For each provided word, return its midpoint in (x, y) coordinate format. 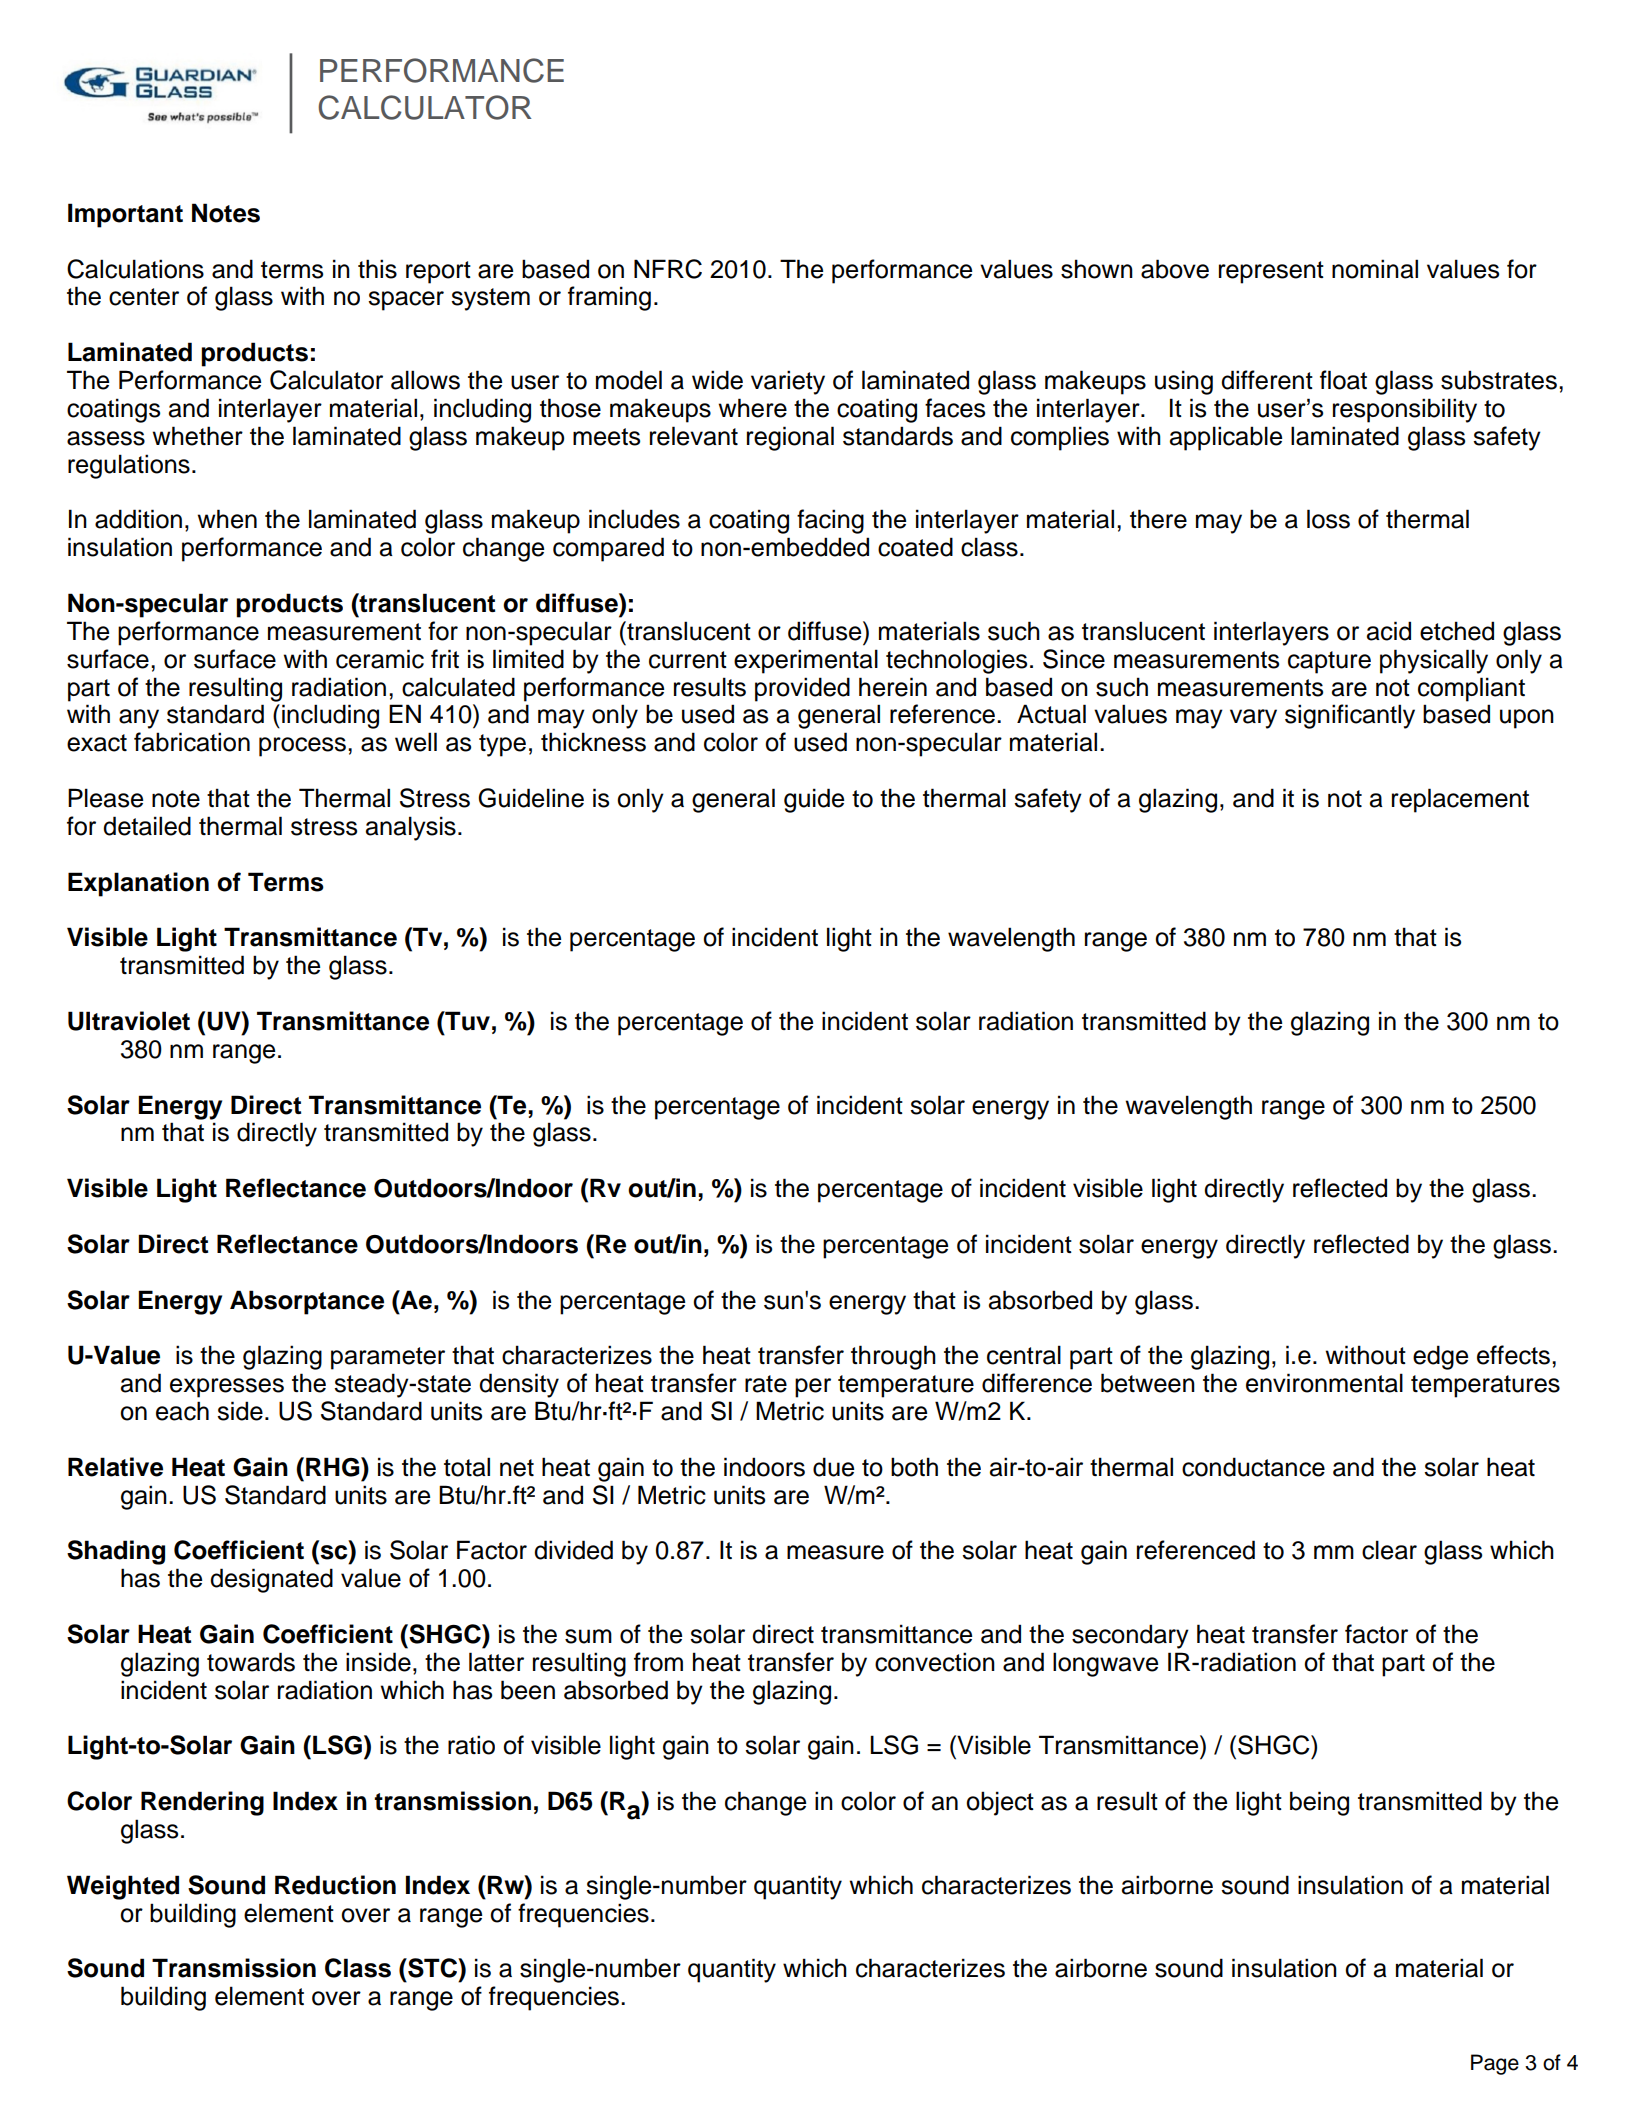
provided (802, 689)
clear (1389, 1550)
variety (788, 382)
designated (271, 1580)
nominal (1375, 269)
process (302, 747)
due (833, 1467)
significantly (1350, 716)
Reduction (335, 1885)
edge (1440, 1357)
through (893, 1357)
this (377, 269)
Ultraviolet (129, 1021)
